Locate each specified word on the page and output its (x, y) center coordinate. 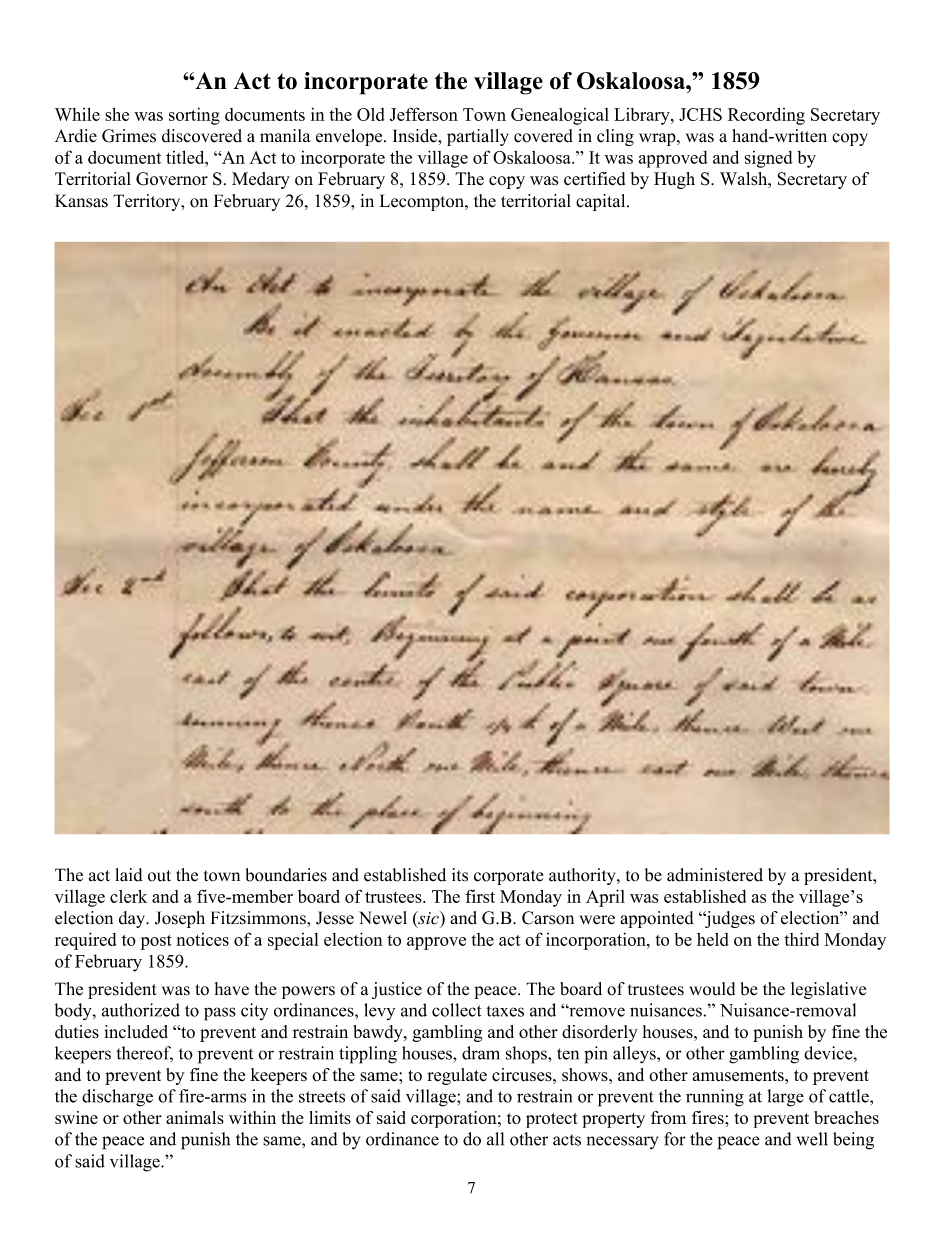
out (159, 876)
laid (129, 875)
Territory (148, 202)
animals (195, 1117)
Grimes (129, 136)
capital (602, 202)
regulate (457, 1076)
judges (729, 919)
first (480, 896)
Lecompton (423, 202)
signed (768, 159)
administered (715, 875)
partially (478, 137)
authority (583, 876)
